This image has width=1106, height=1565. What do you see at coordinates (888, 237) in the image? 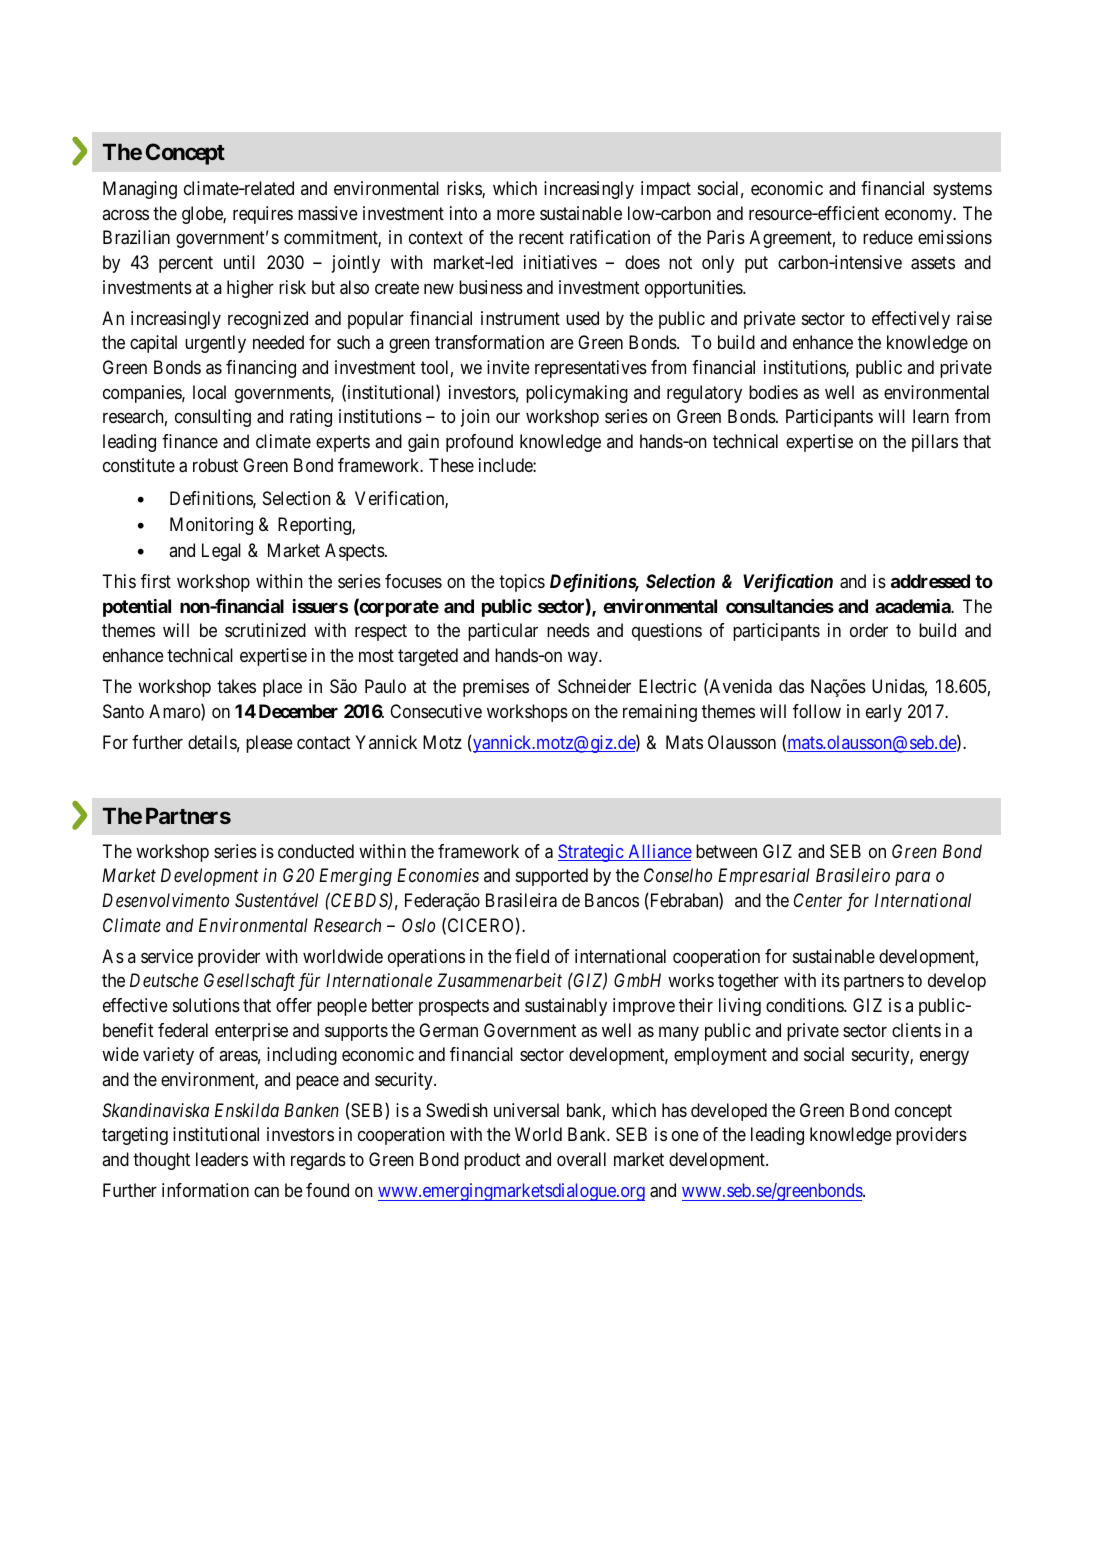
I see `reduce` at bounding box center [888, 237].
